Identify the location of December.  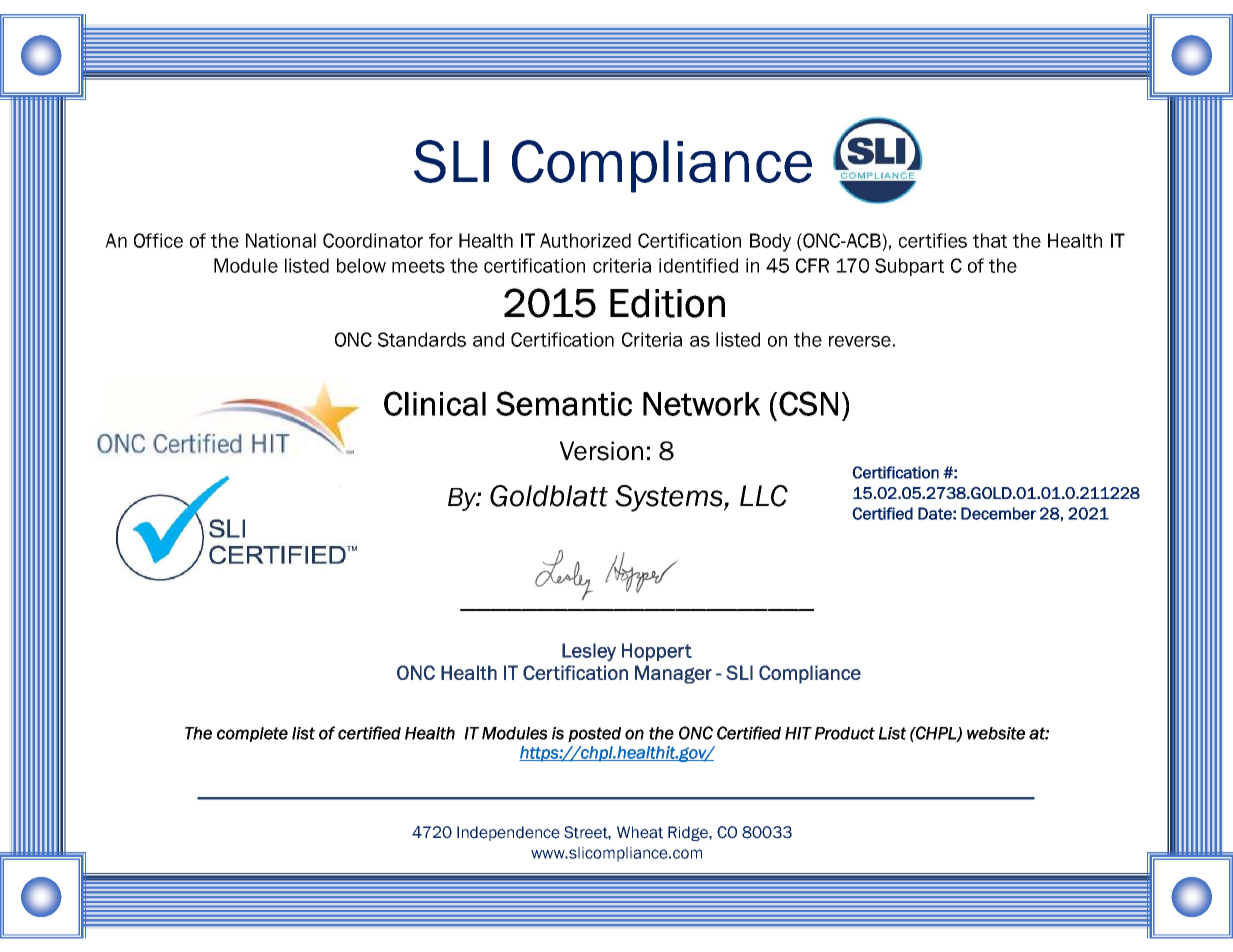
(998, 513).
